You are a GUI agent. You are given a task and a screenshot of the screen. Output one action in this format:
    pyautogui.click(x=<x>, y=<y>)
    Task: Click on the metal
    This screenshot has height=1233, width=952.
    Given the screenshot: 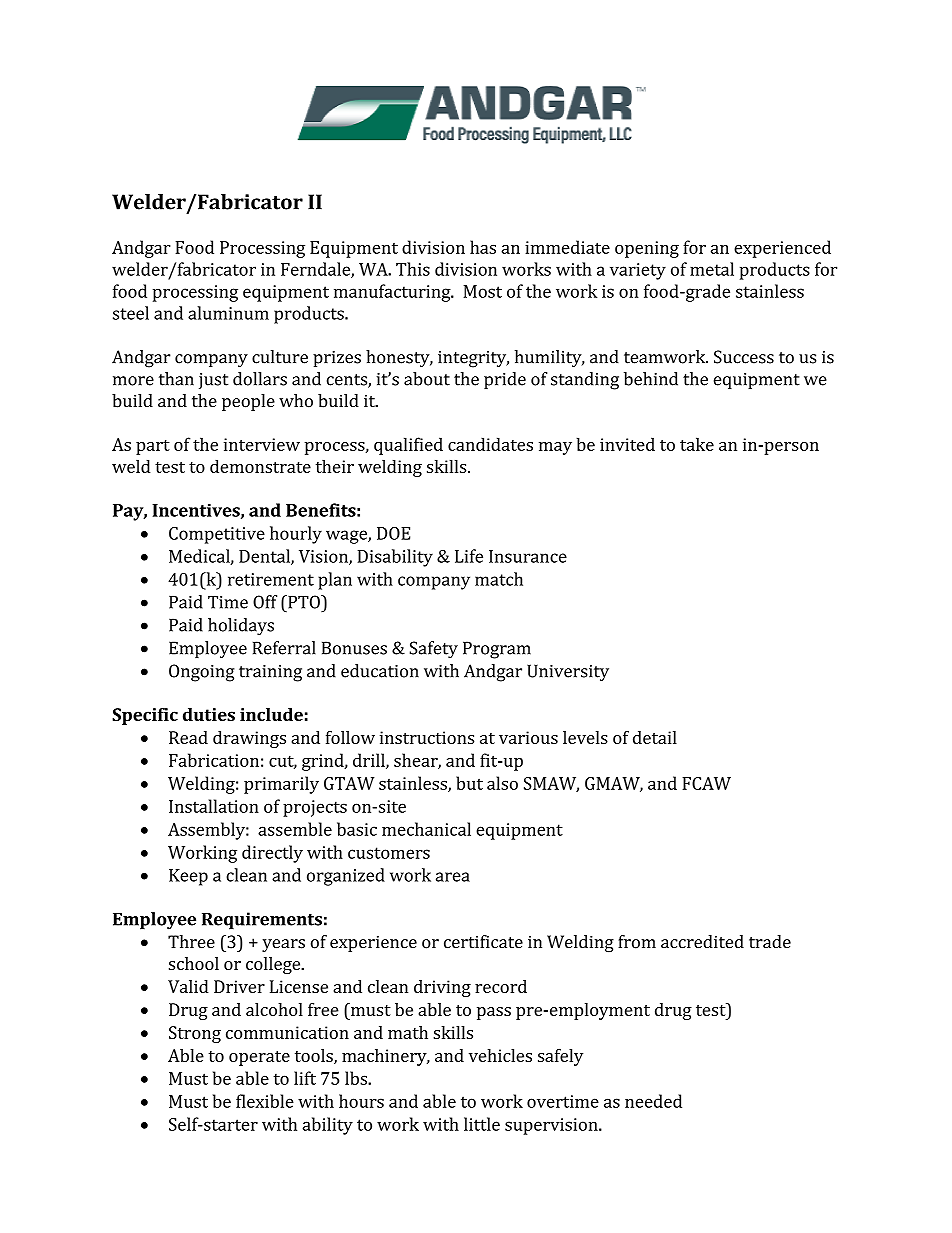 What is the action you would take?
    pyautogui.click(x=712, y=269)
